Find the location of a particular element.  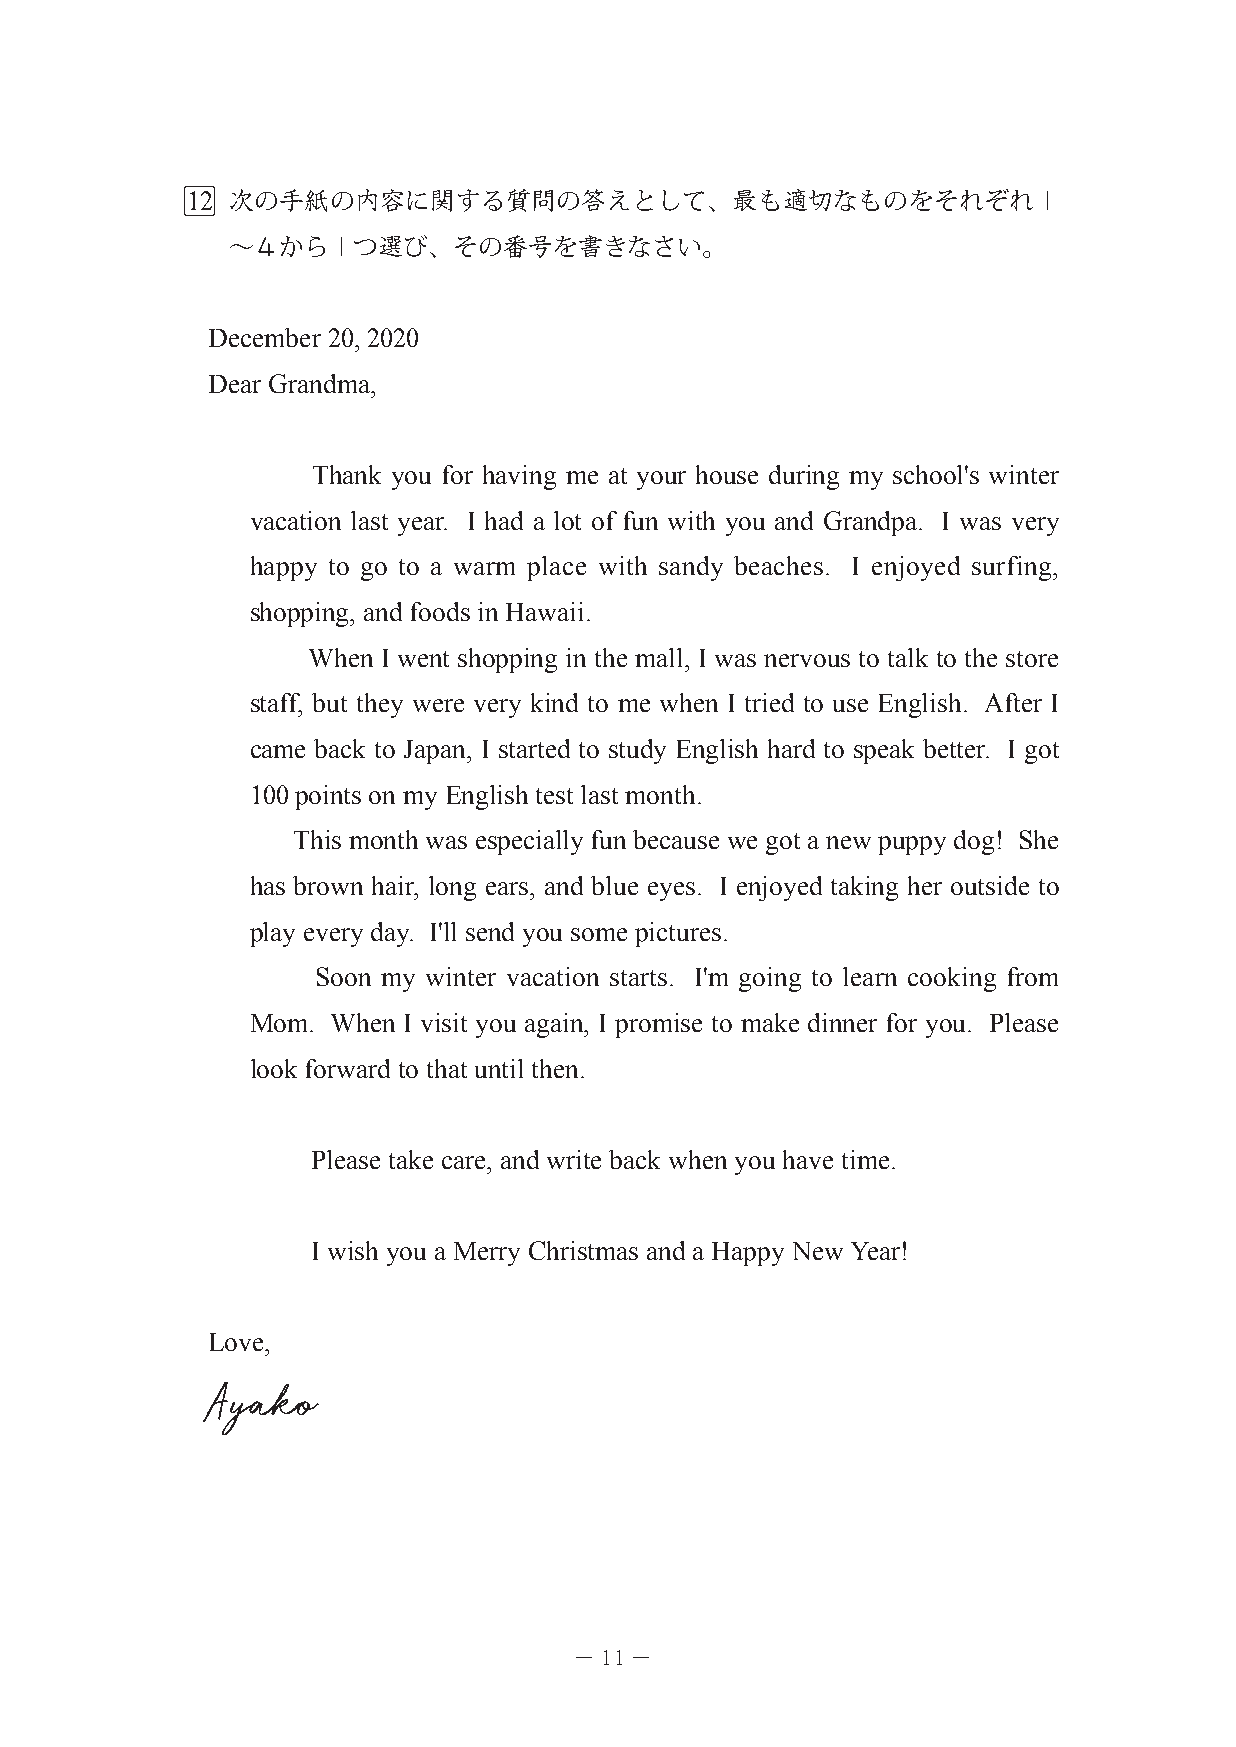

during is located at coordinates (804, 477).
